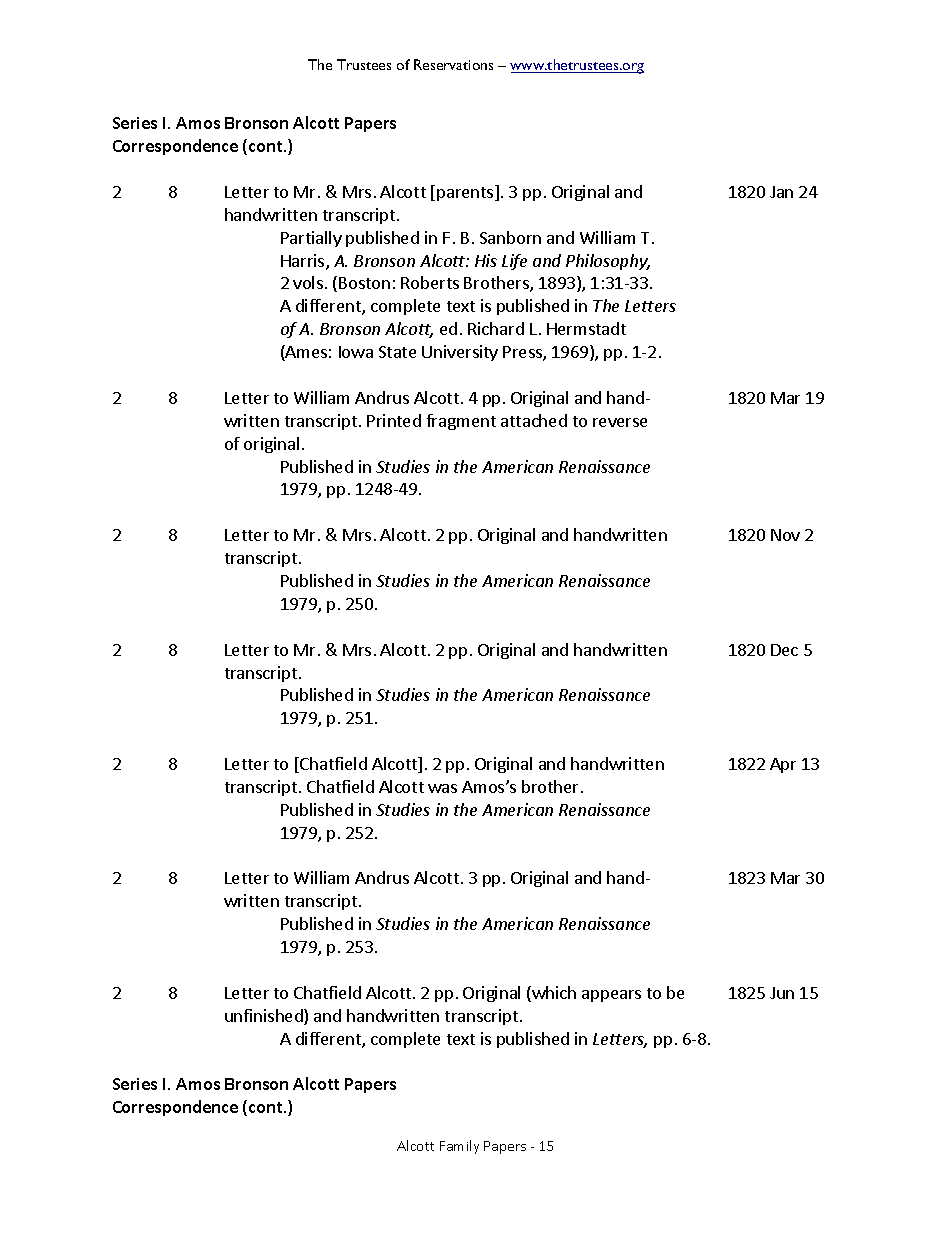 The image size is (952, 1233). I want to click on was, so click(442, 788).
